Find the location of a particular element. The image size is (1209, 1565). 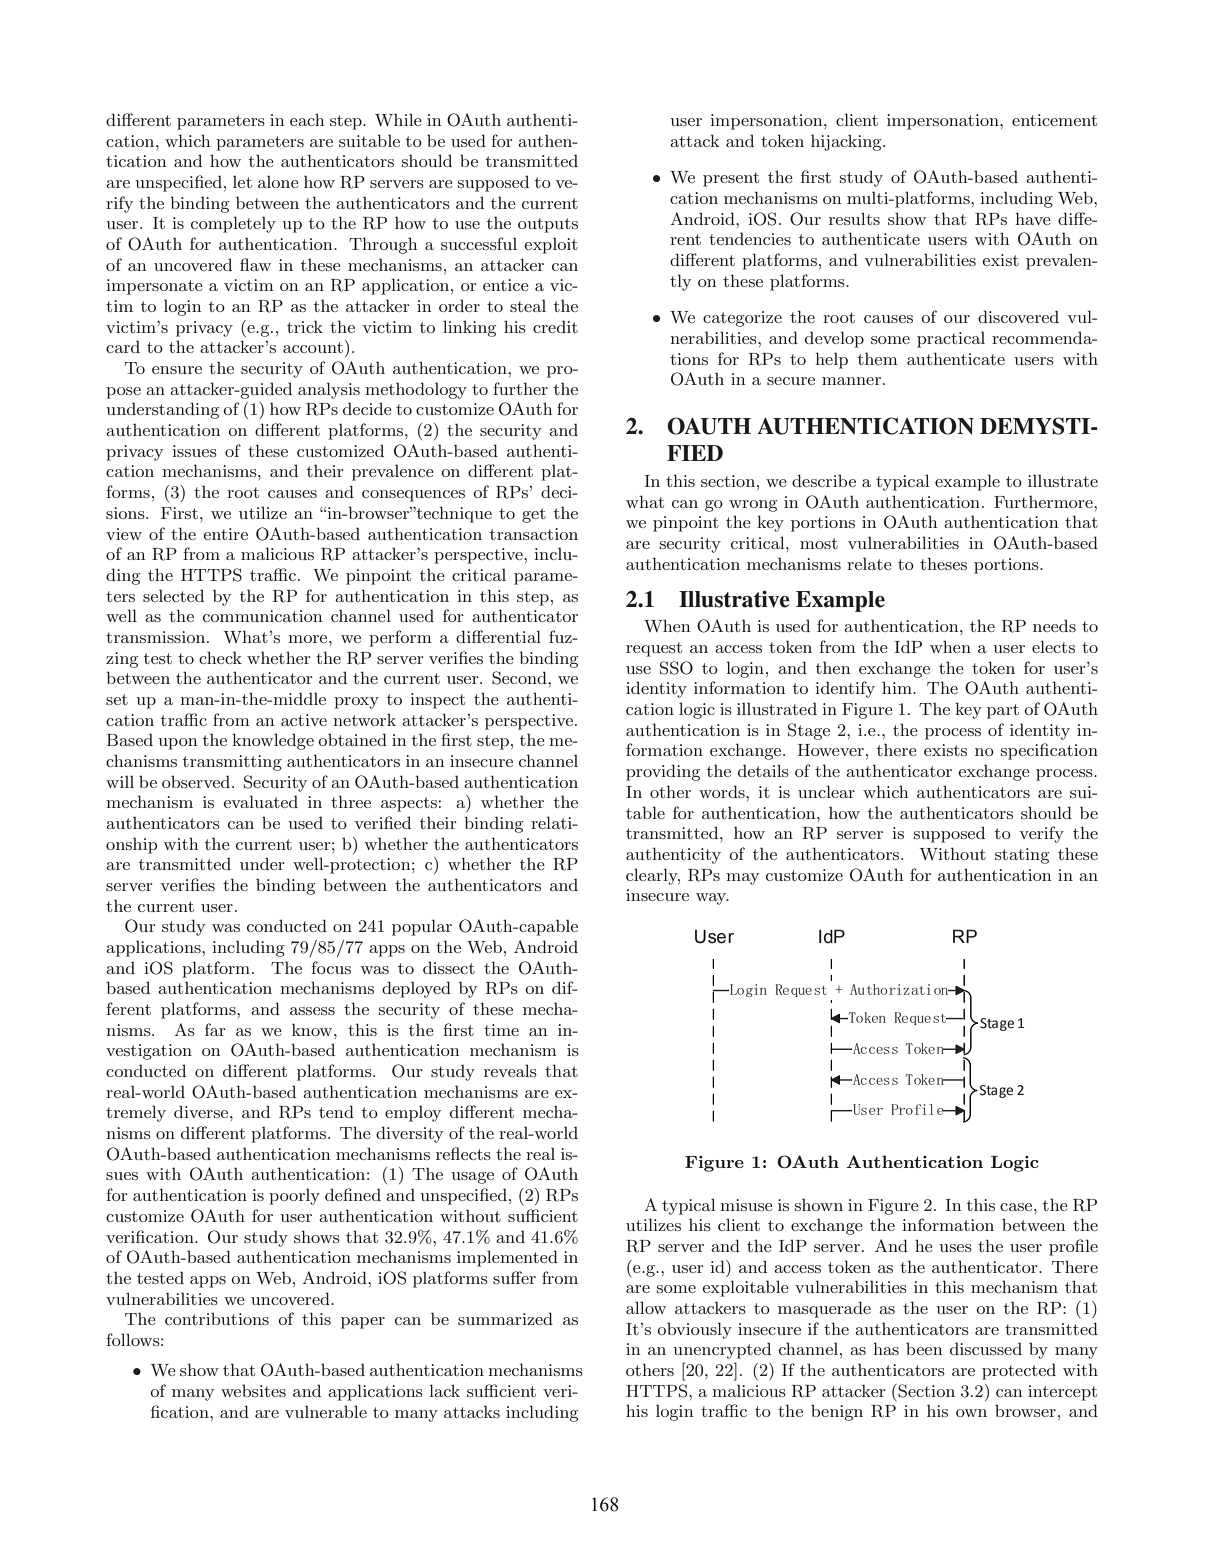

words is located at coordinates (723, 791).
